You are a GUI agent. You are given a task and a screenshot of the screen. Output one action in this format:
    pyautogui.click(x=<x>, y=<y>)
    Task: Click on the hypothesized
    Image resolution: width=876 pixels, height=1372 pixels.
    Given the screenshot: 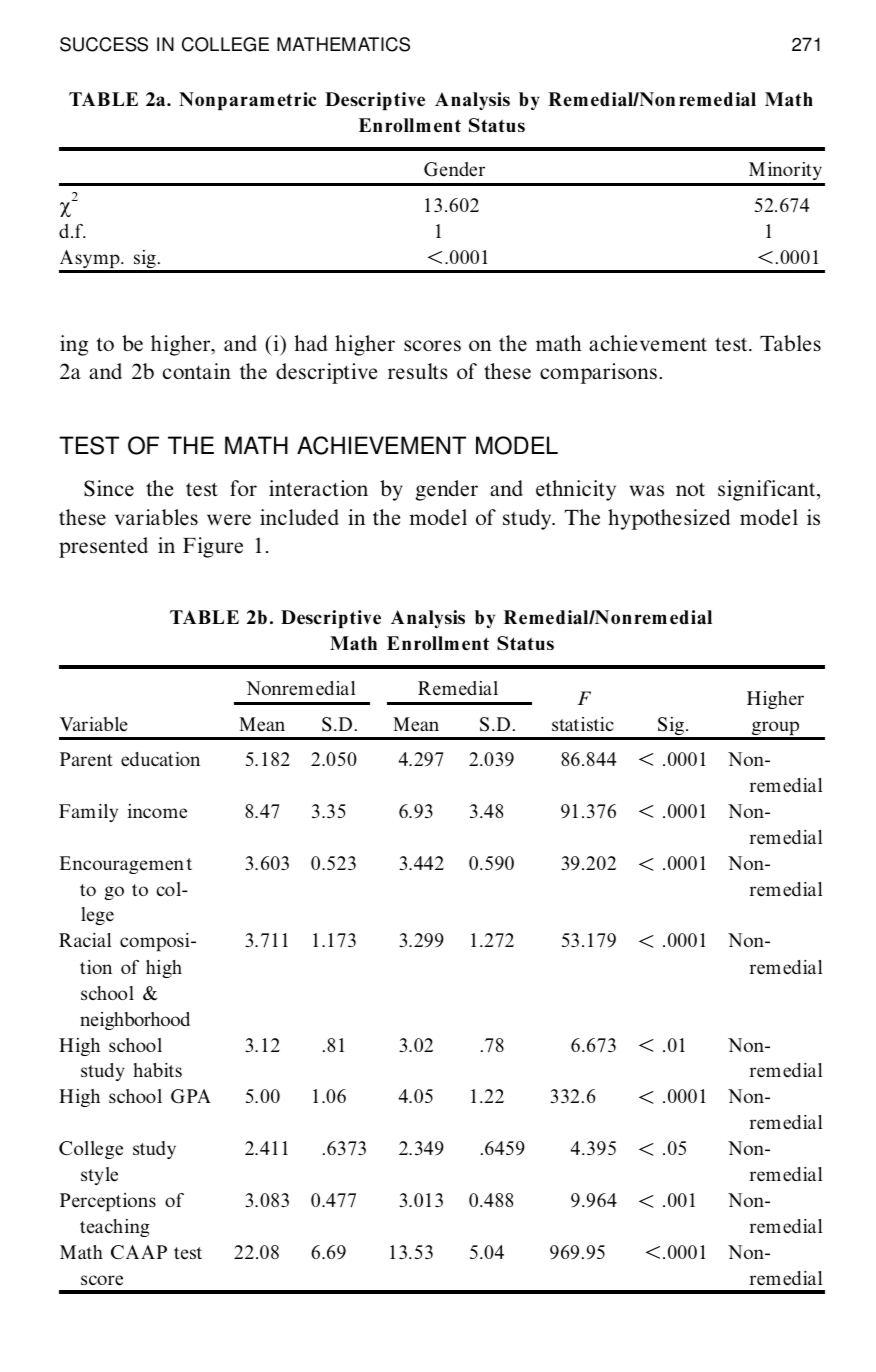 What is the action you would take?
    pyautogui.click(x=669, y=519)
